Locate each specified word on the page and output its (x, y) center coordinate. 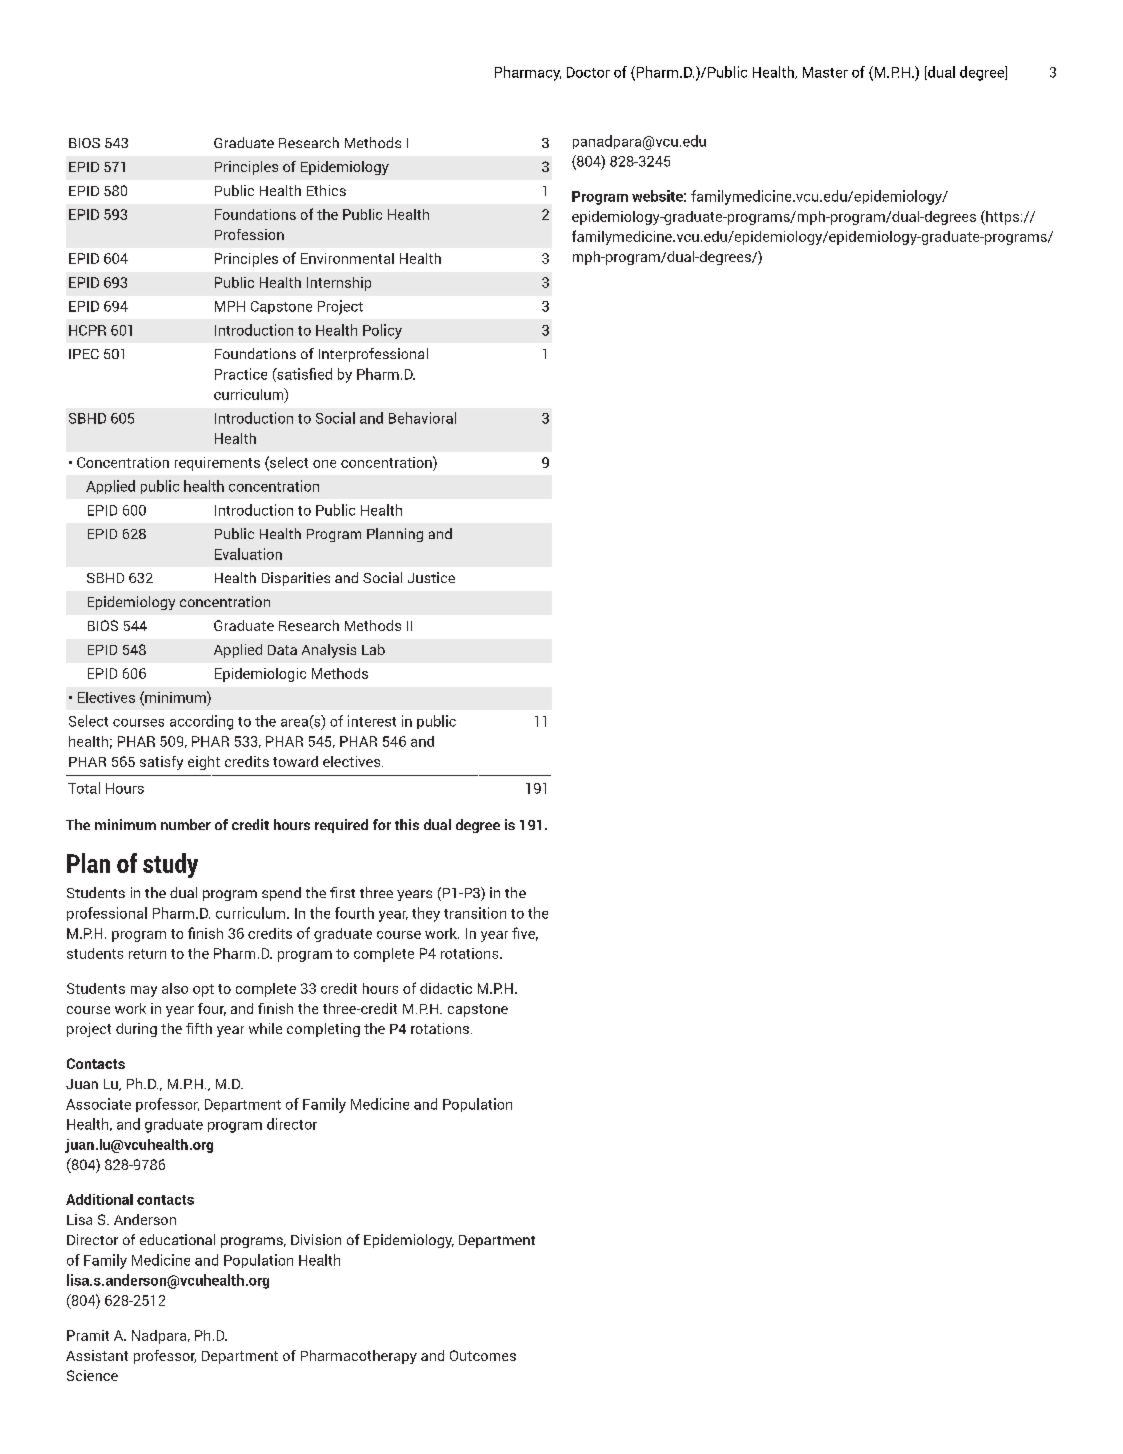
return (147, 954)
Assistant (97, 1355)
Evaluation (248, 554)
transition (475, 913)
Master (825, 72)
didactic (446, 988)
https (1001, 217)
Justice (431, 577)
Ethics (326, 190)
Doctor (588, 72)
